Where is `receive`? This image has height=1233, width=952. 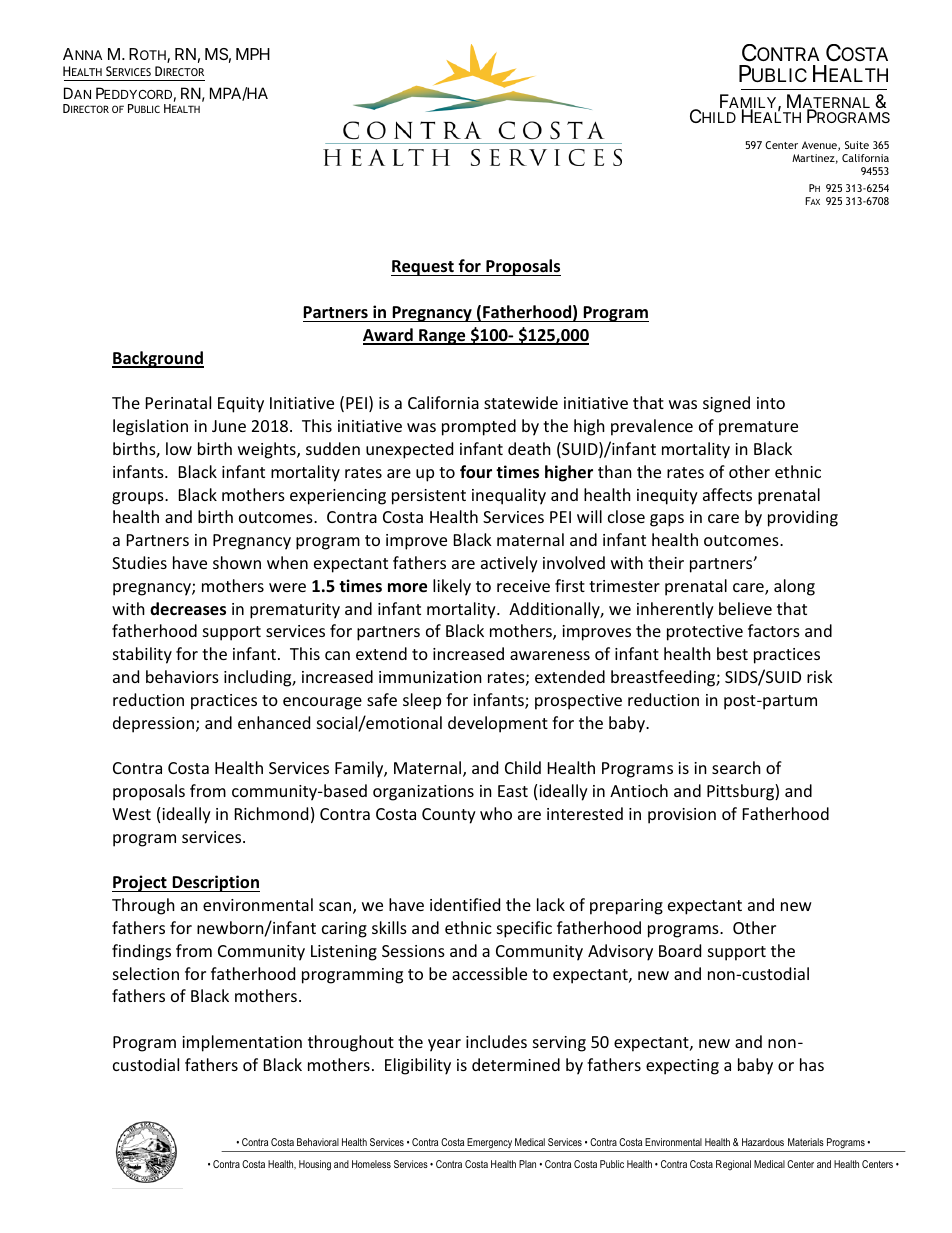 receive is located at coordinates (523, 586).
